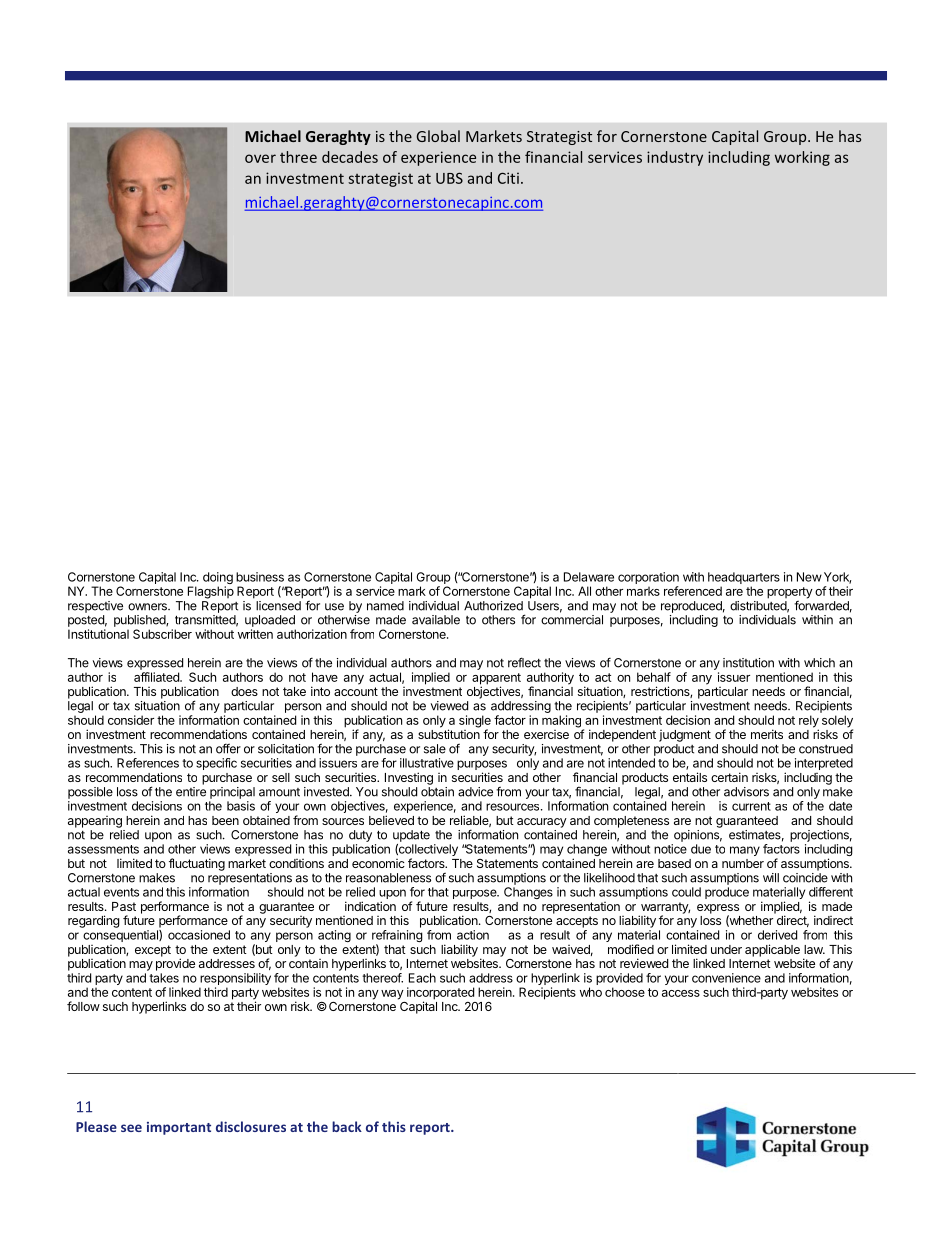 The height and width of the document is (1233, 952). What do you see at coordinates (218, 579) in the document?
I see `doing` at bounding box center [218, 579].
